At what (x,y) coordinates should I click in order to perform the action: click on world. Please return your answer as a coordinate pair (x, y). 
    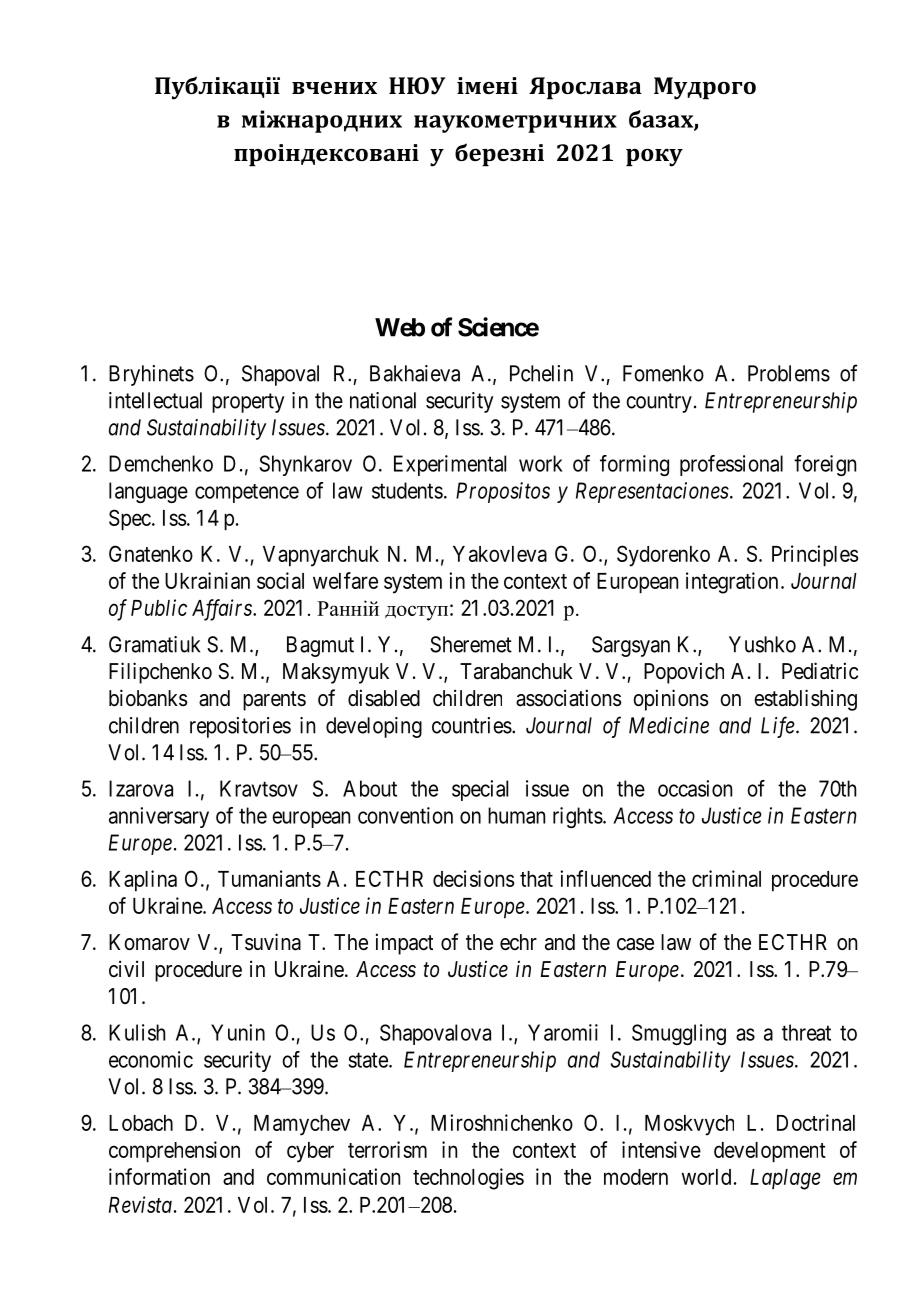
    Looking at the image, I should click on (706, 1177).
